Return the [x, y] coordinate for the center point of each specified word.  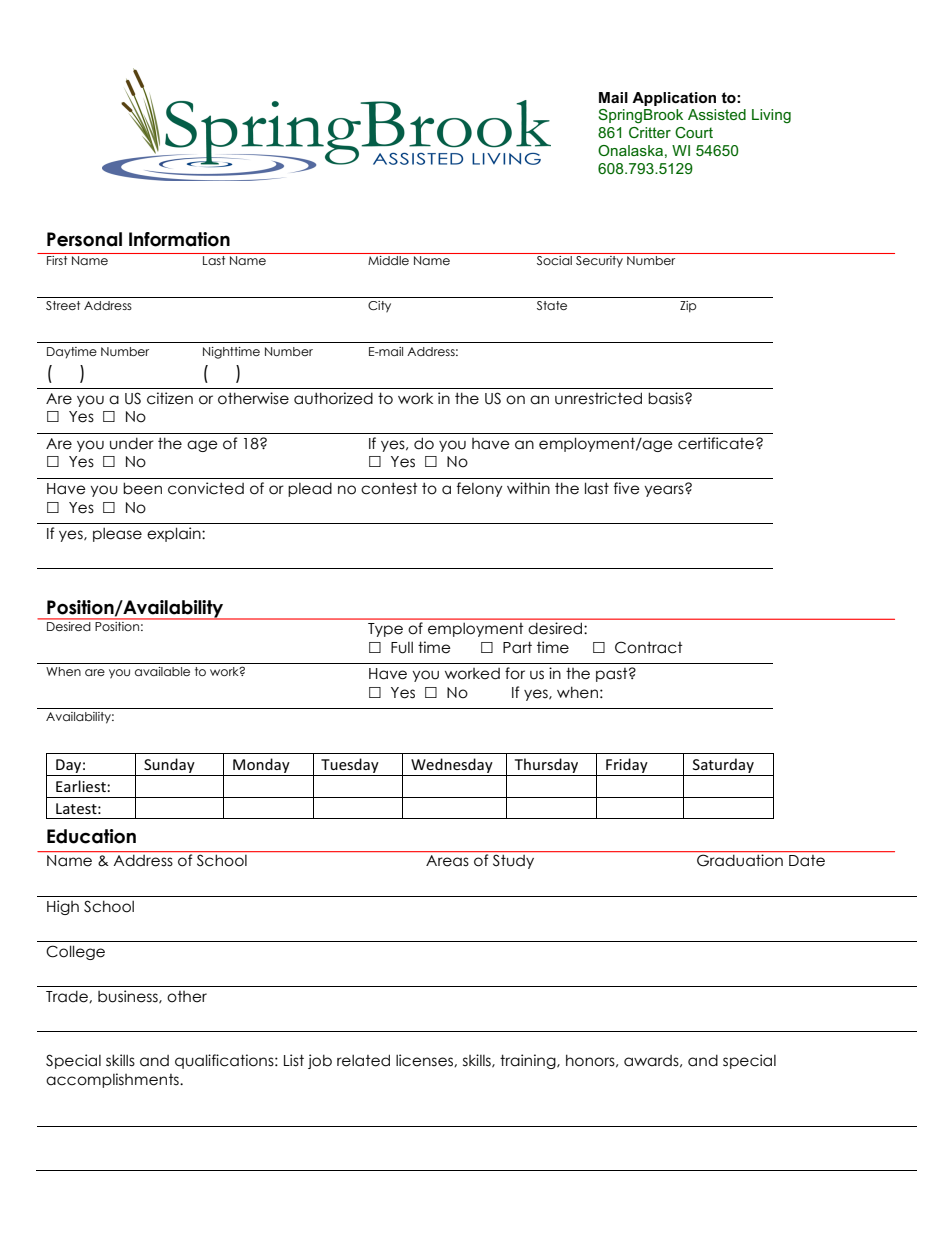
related [363, 1060]
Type [385, 630]
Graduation [740, 860]
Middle [388, 260]
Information [179, 239]
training [529, 1061]
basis [667, 398]
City [379, 307]
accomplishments [113, 1080]
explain [175, 534]
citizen [170, 398]
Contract [649, 647]
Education [91, 836]
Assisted [717, 114]
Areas [447, 860]
